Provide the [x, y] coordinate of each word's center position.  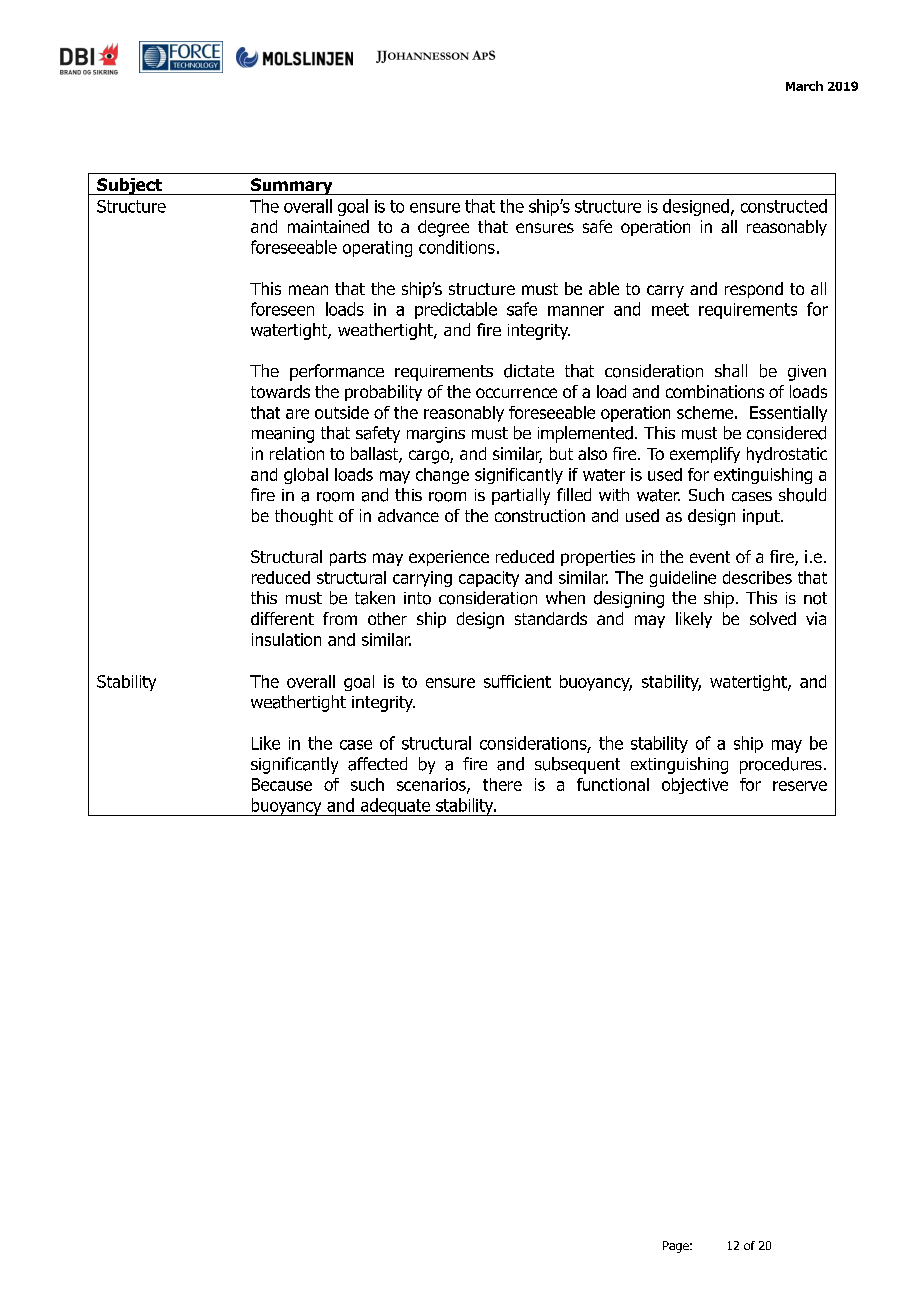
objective [695, 786]
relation [297, 453]
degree [443, 228]
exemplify [705, 455]
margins [436, 435]
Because [282, 784]
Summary [292, 186]
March [804, 86]
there [502, 784]
